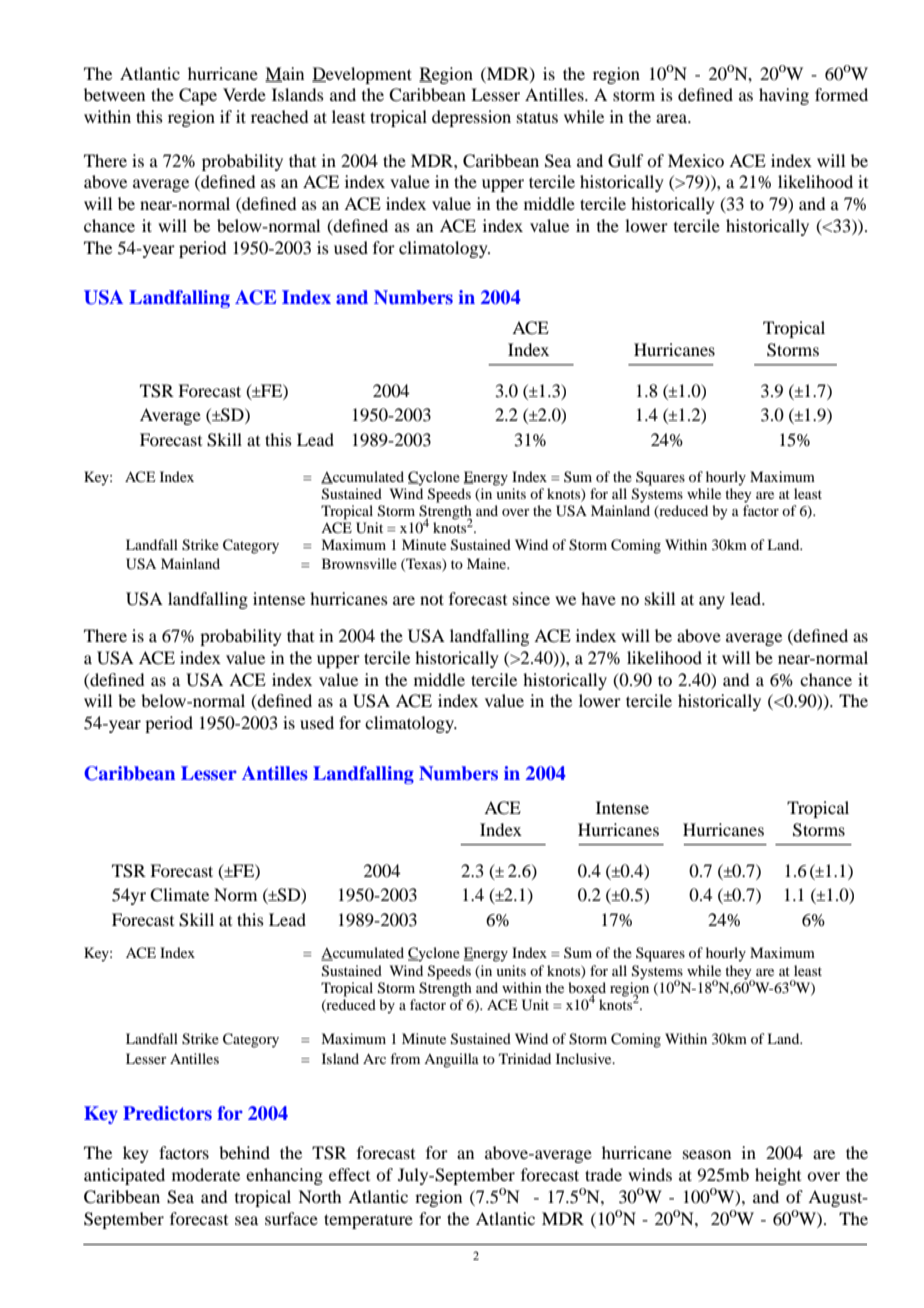 This page has height=1308, width=924. I want to click on Cape, so click(198, 96).
